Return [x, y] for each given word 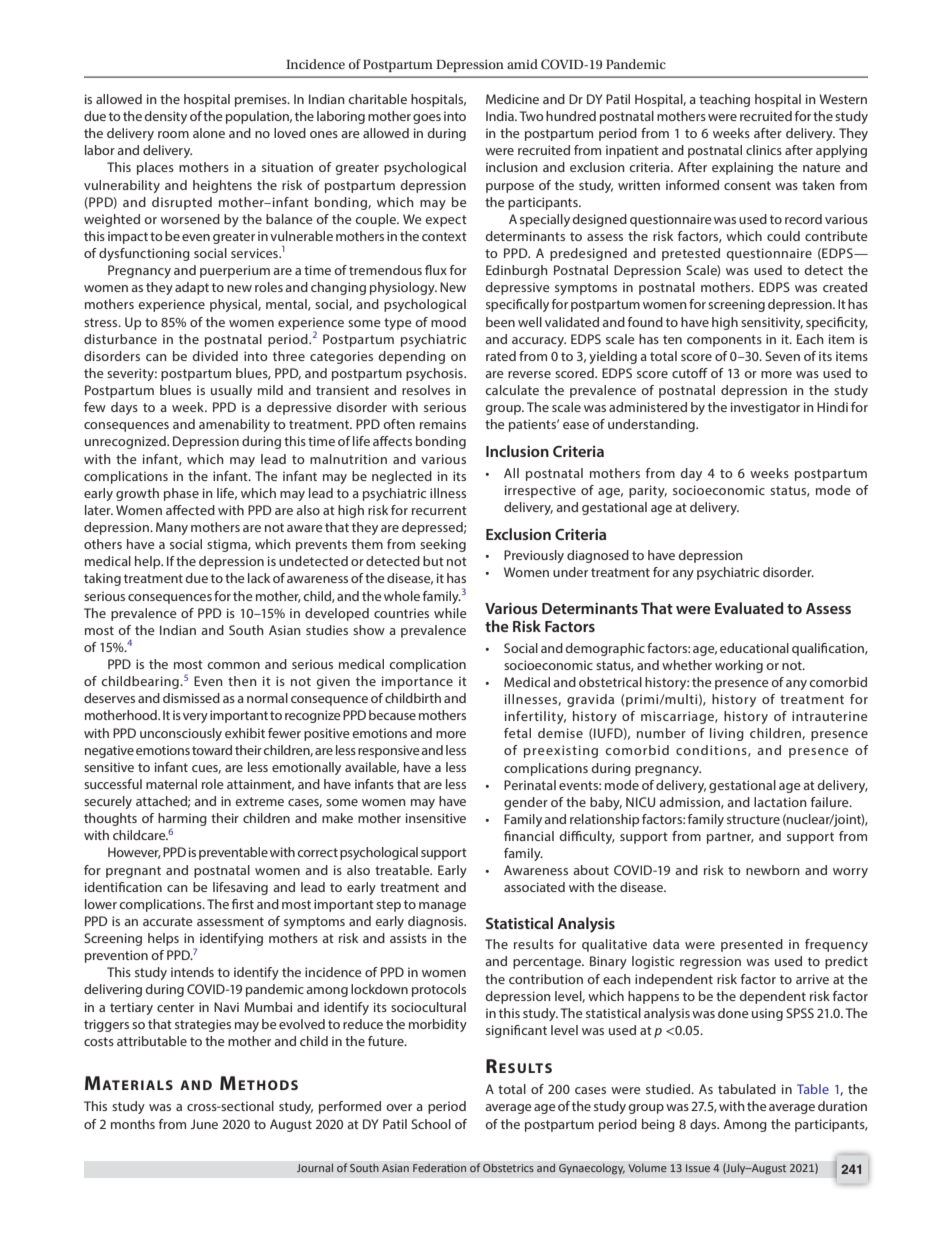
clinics [764, 150]
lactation [780, 802]
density [165, 117]
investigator [765, 408]
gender [526, 803]
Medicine [512, 99]
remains [443, 424]
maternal [171, 784]
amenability [234, 425]
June [204, 1124]
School [431, 1124]
